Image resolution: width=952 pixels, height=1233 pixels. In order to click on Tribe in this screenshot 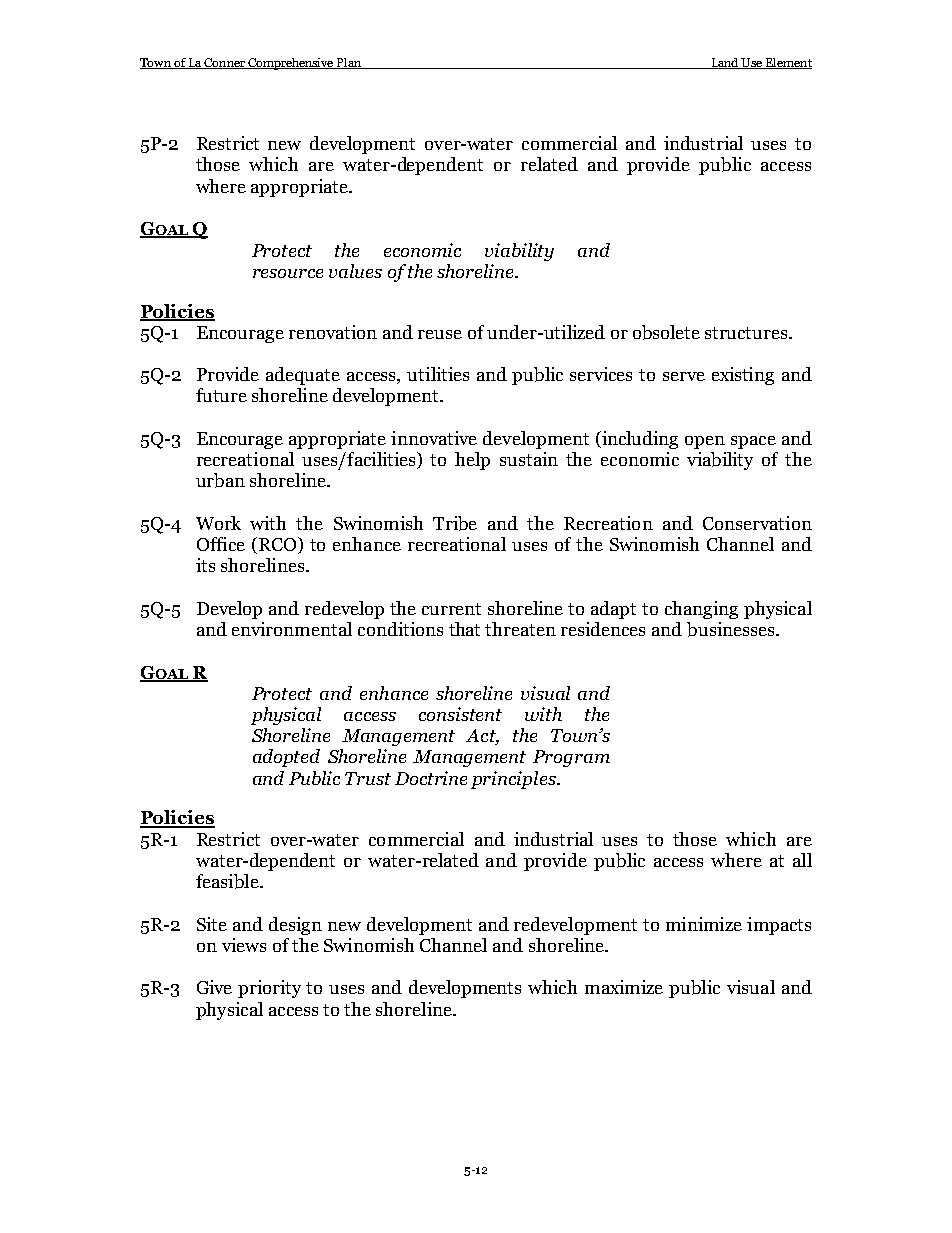, I will do `click(455, 523)`.
